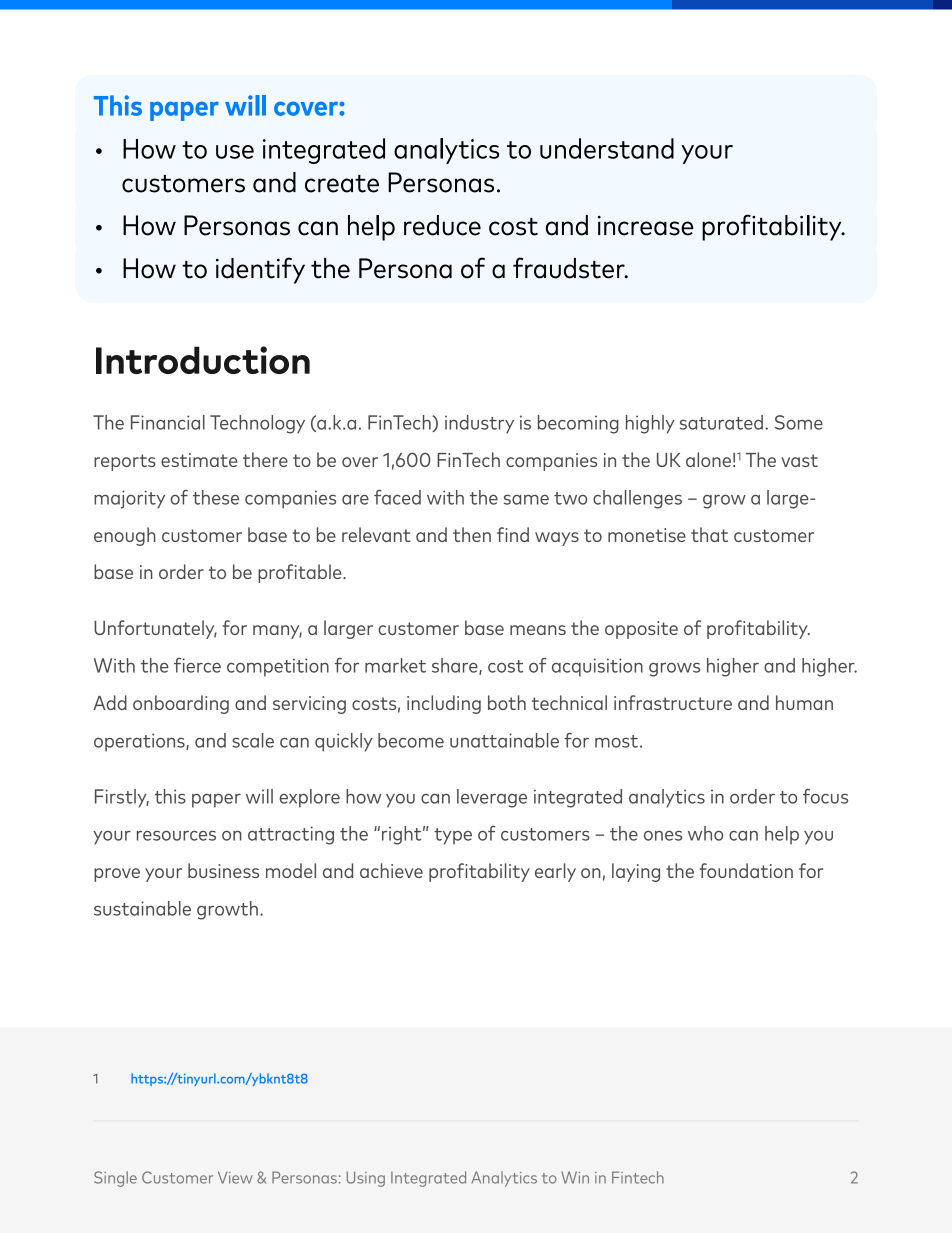 The width and height of the screenshot is (952, 1233). What do you see at coordinates (235, 1177) in the screenshot?
I see `View` at bounding box center [235, 1177].
